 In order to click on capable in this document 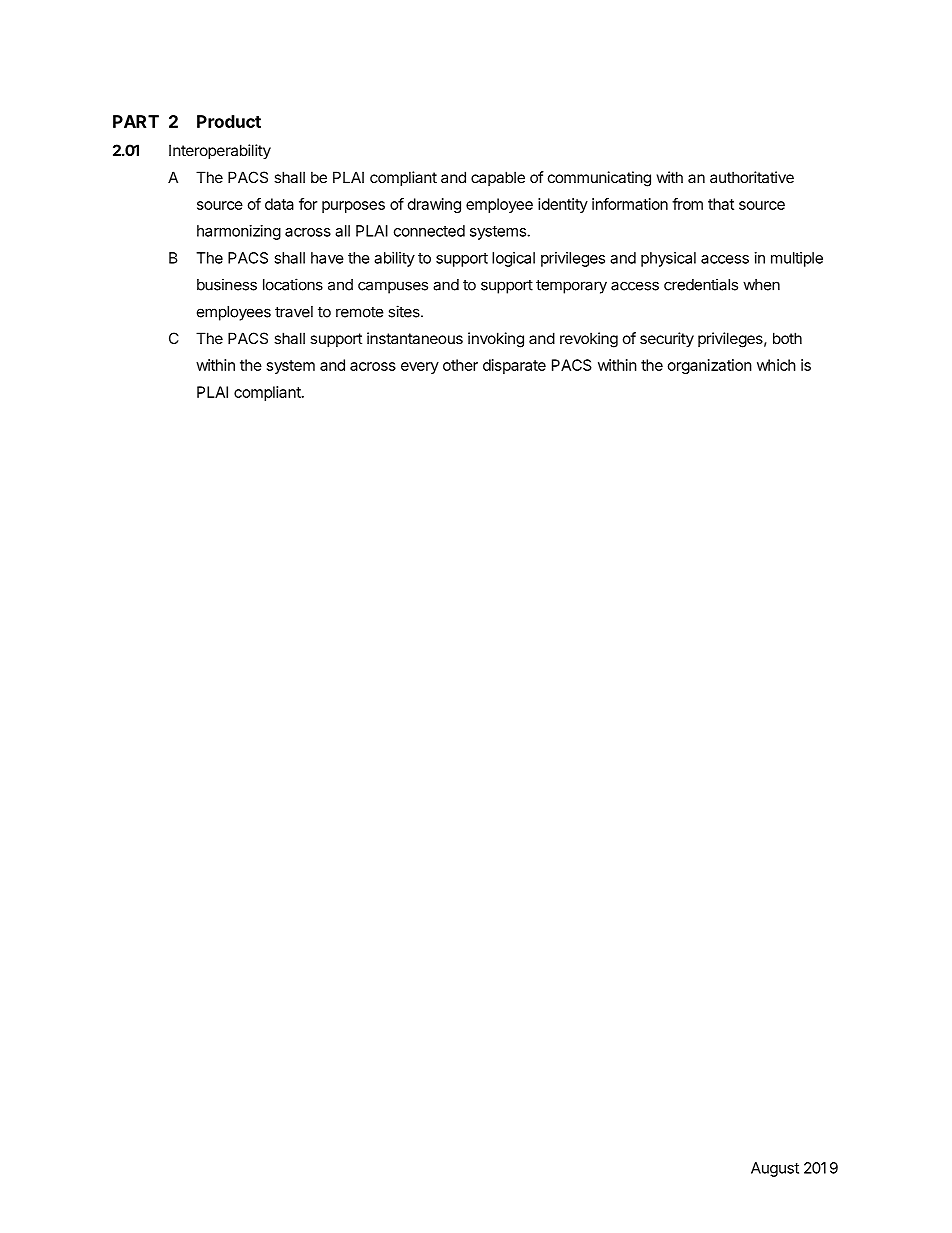, I will do `click(498, 178)`.
